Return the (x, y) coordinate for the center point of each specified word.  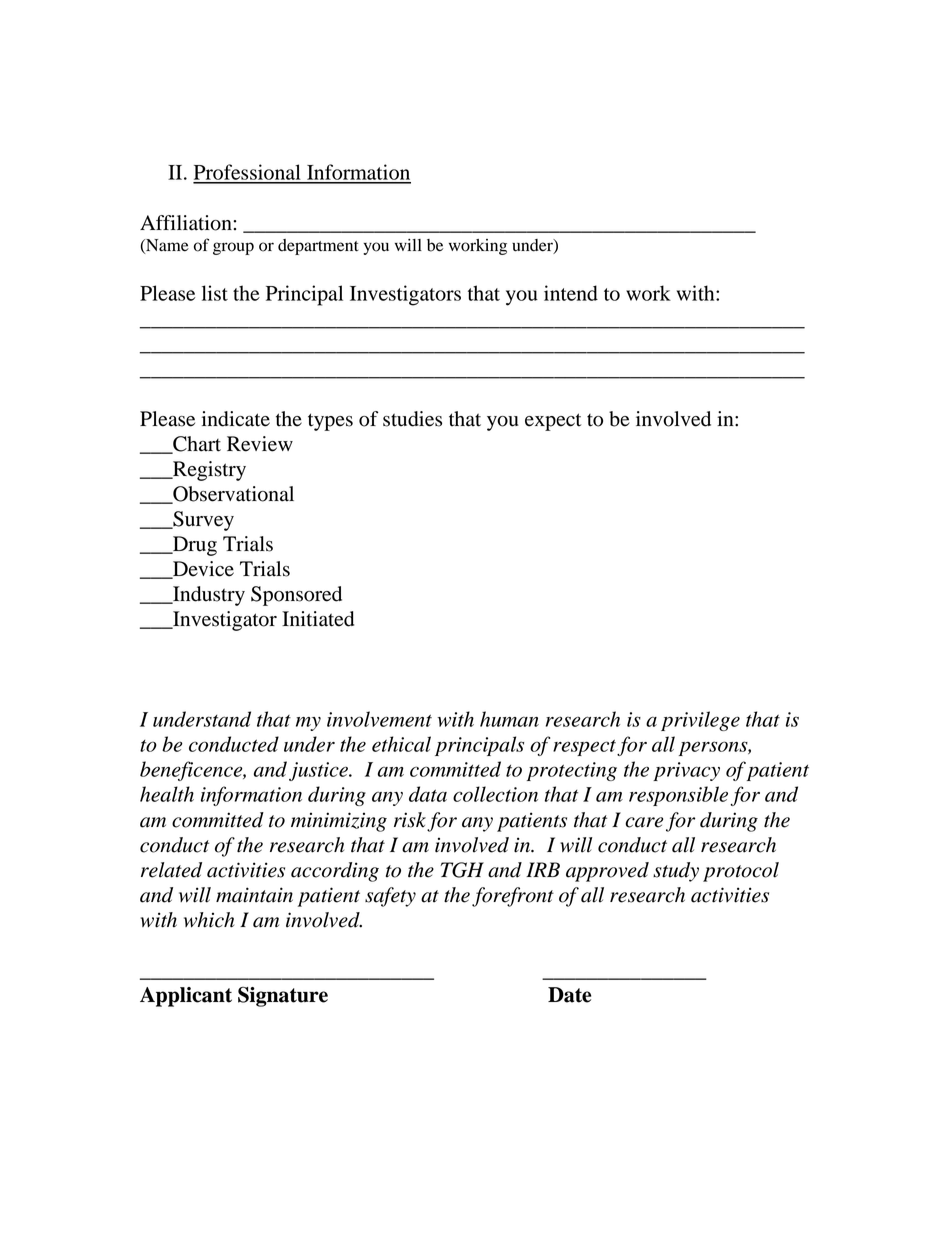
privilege (700, 721)
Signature (283, 997)
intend (571, 293)
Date (569, 995)
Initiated (318, 619)
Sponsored (296, 596)
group (233, 248)
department (318, 247)
